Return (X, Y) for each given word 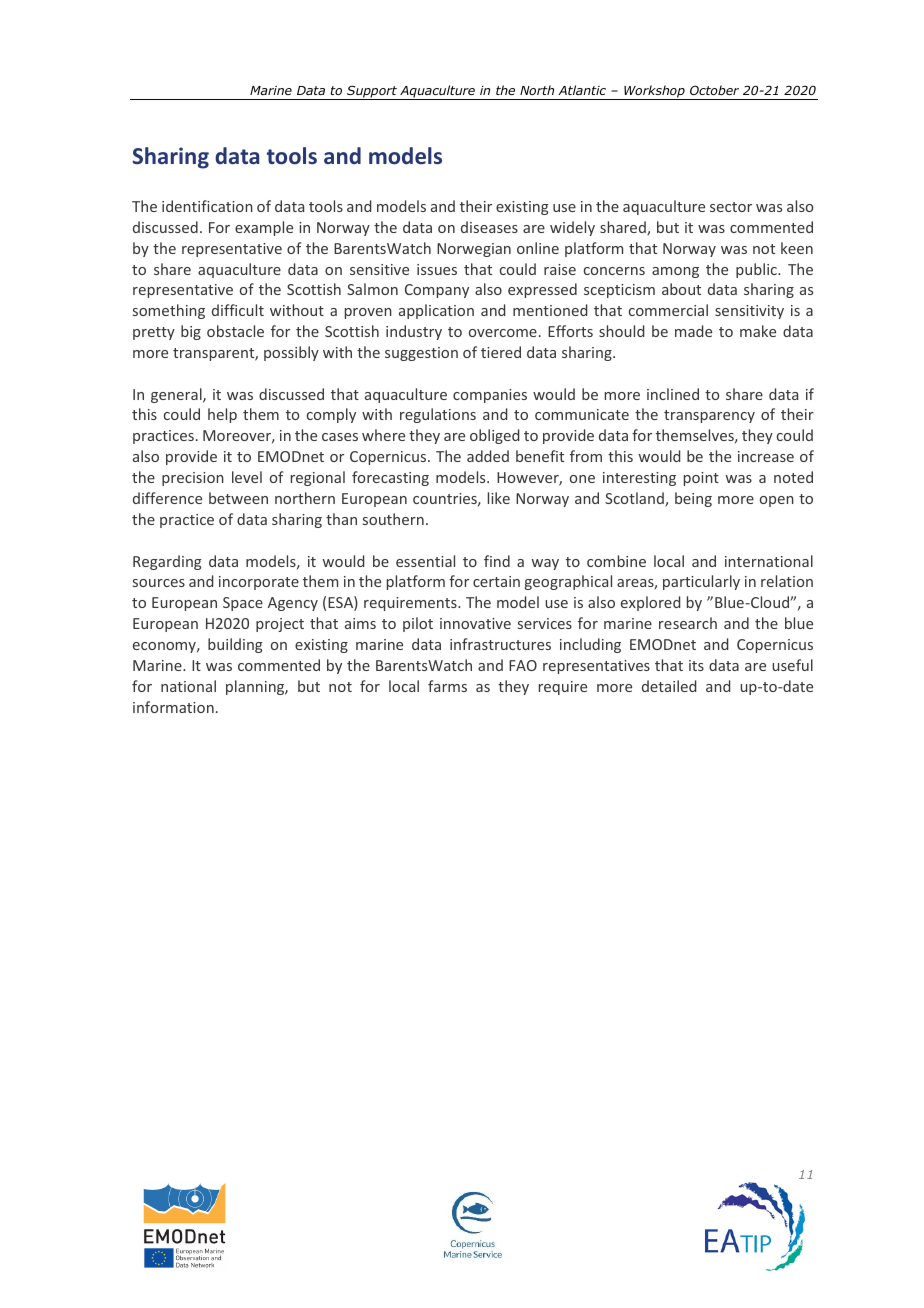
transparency (709, 416)
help (222, 415)
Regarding (167, 562)
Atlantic (582, 90)
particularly (701, 582)
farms (447, 686)
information (173, 707)
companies (490, 396)
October (714, 90)
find (497, 561)
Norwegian (474, 250)
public (757, 270)
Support (372, 92)
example (264, 228)
